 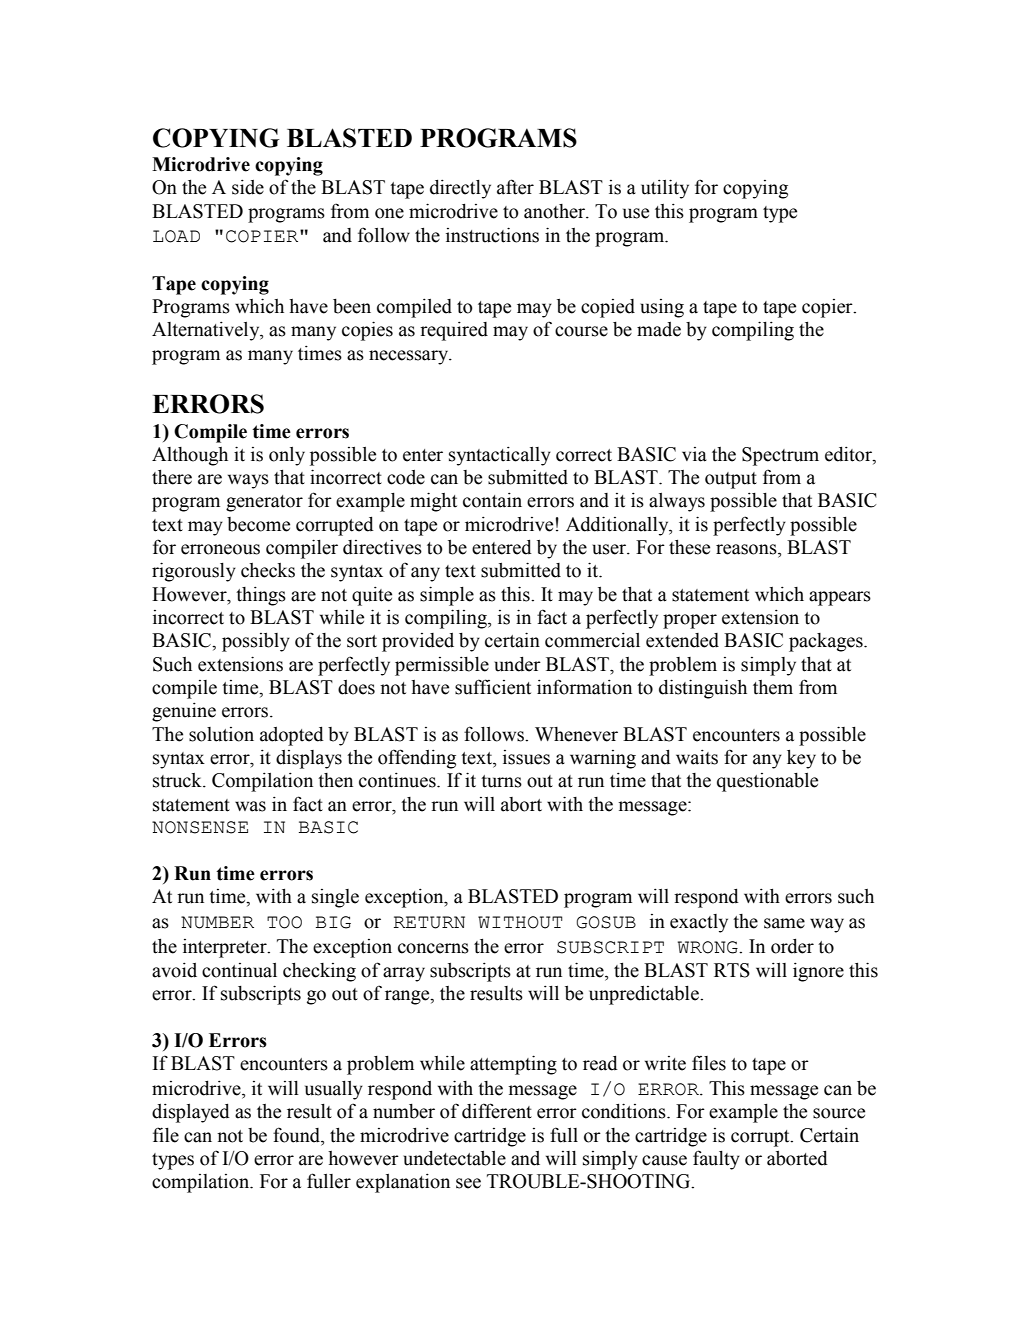 I want to click on reasons, so click(x=747, y=549).
